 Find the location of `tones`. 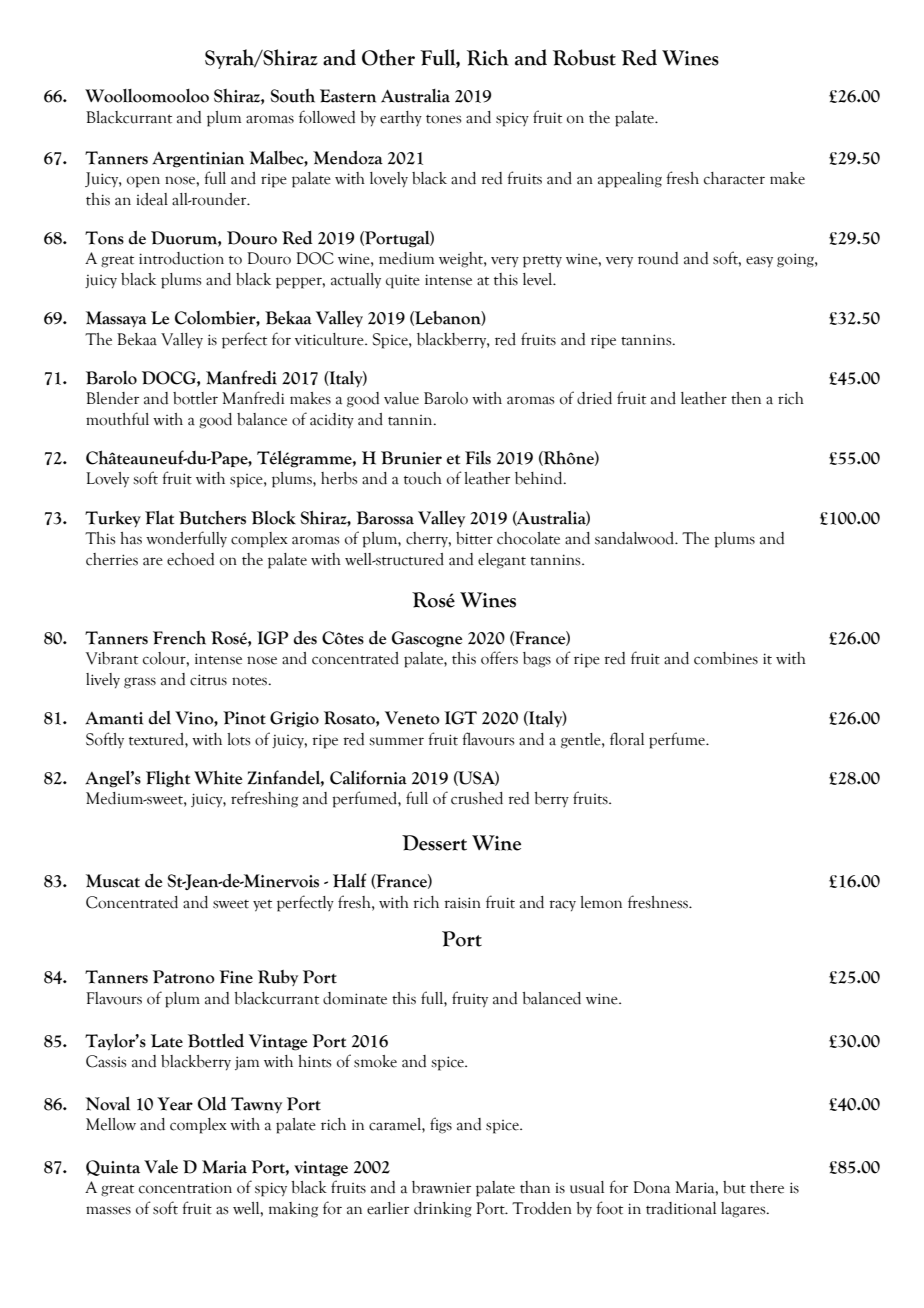

tones is located at coordinates (443, 119).
